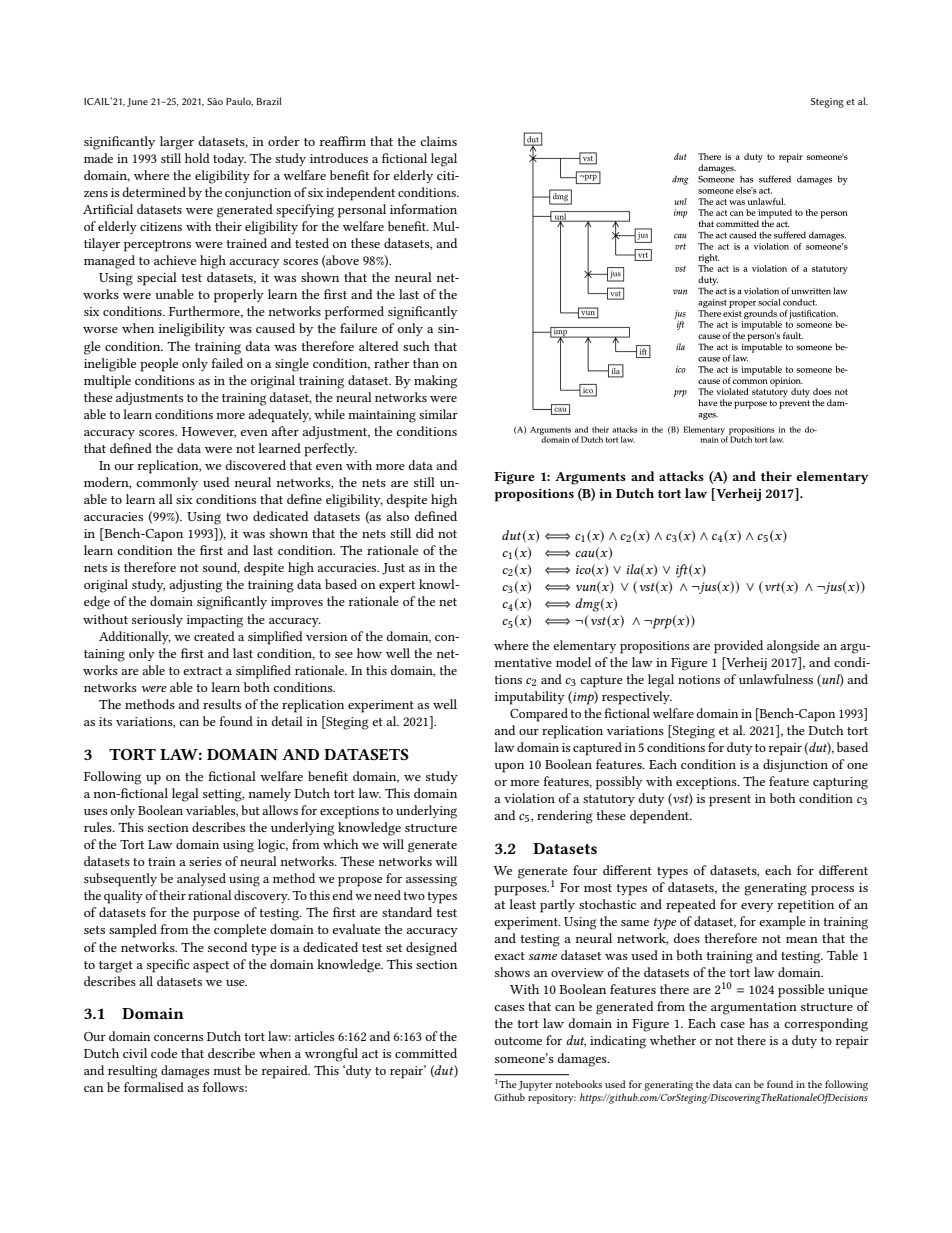 This page has height=1233, width=952. I want to click on claims, so click(438, 141).
